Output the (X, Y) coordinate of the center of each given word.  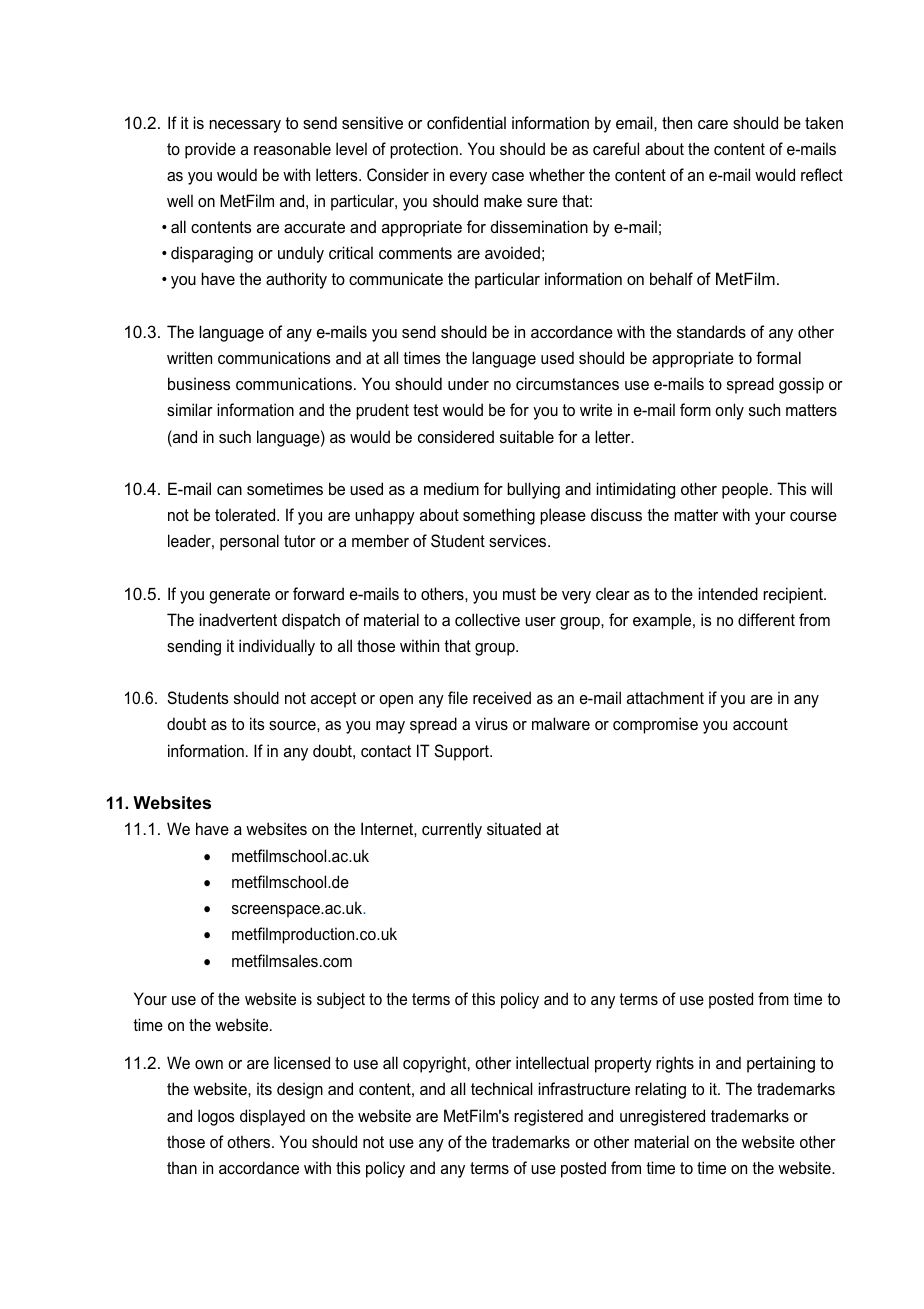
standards (711, 331)
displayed (272, 1117)
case (508, 176)
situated (514, 828)
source (293, 725)
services (519, 540)
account (760, 724)
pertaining (781, 1064)
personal (249, 542)
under (468, 383)
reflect (822, 174)
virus (491, 723)
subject (341, 1000)
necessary (245, 126)
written (189, 357)
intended (728, 593)
